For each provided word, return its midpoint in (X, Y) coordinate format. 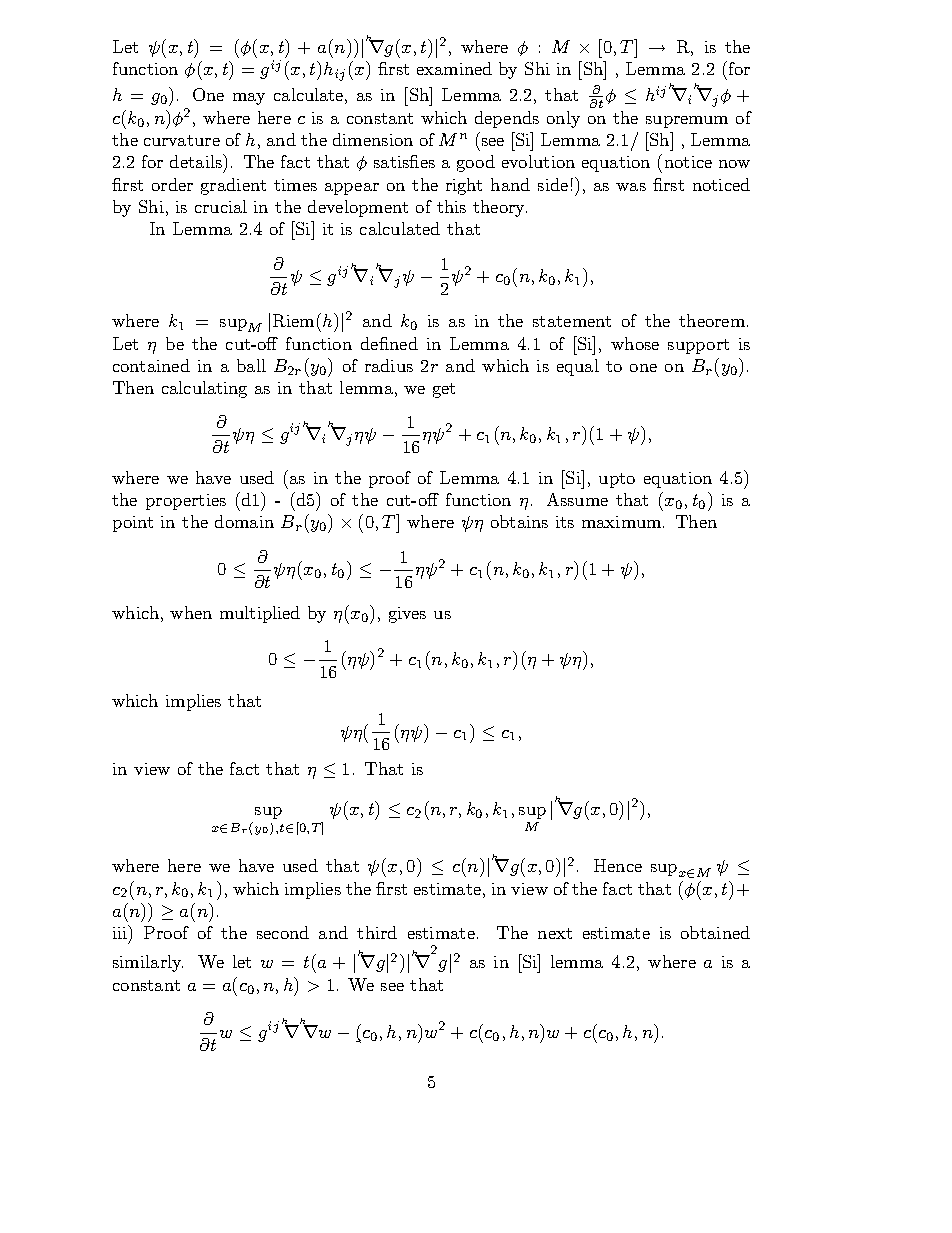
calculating (204, 389)
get (444, 390)
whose (635, 343)
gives (407, 615)
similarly (148, 963)
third (377, 932)
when (191, 612)
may (249, 99)
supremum (687, 122)
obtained (715, 932)
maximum (621, 522)
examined (454, 68)
